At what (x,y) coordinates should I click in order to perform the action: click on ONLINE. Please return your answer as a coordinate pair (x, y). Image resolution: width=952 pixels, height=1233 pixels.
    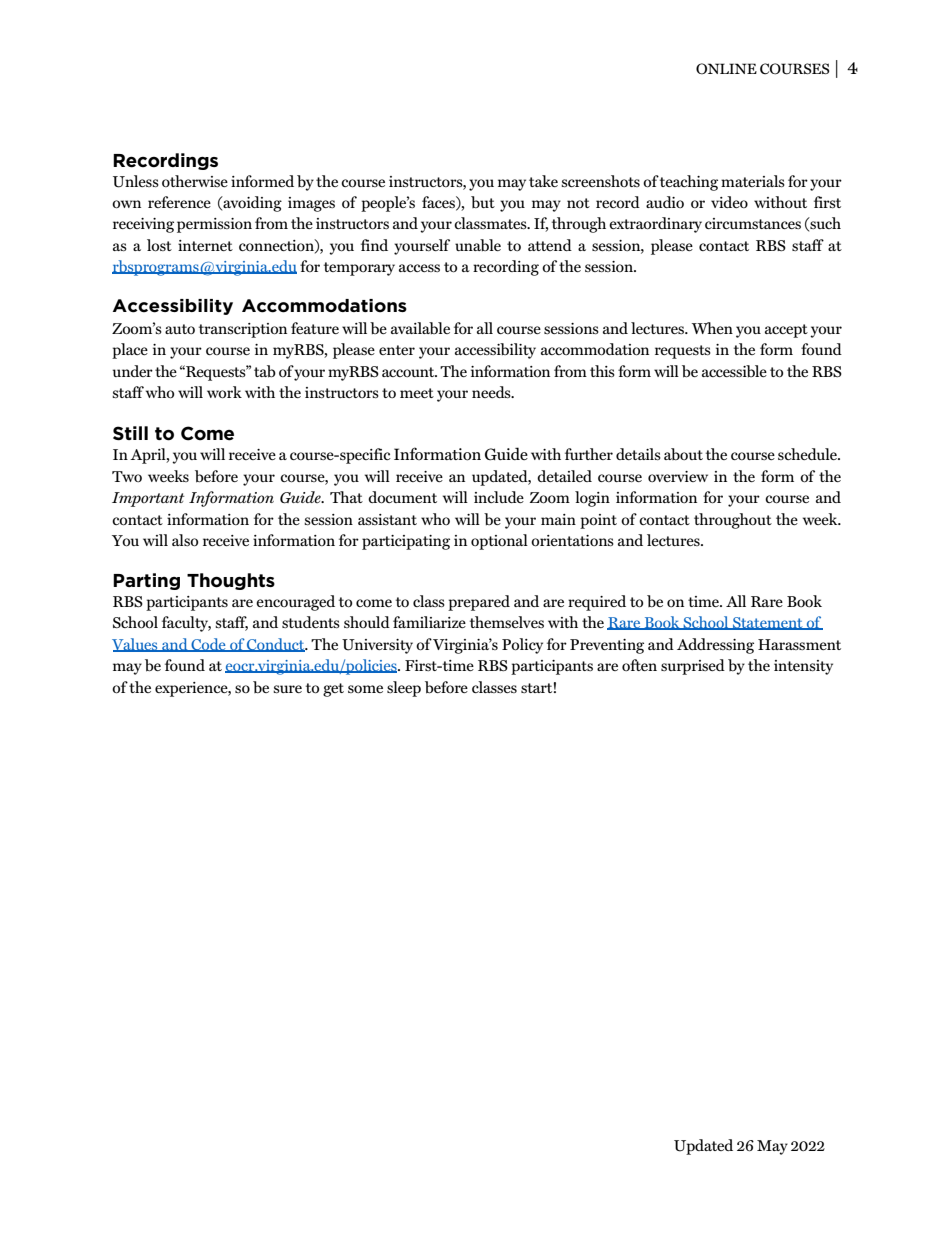
    Looking at the image, I should click on (726, 69).
